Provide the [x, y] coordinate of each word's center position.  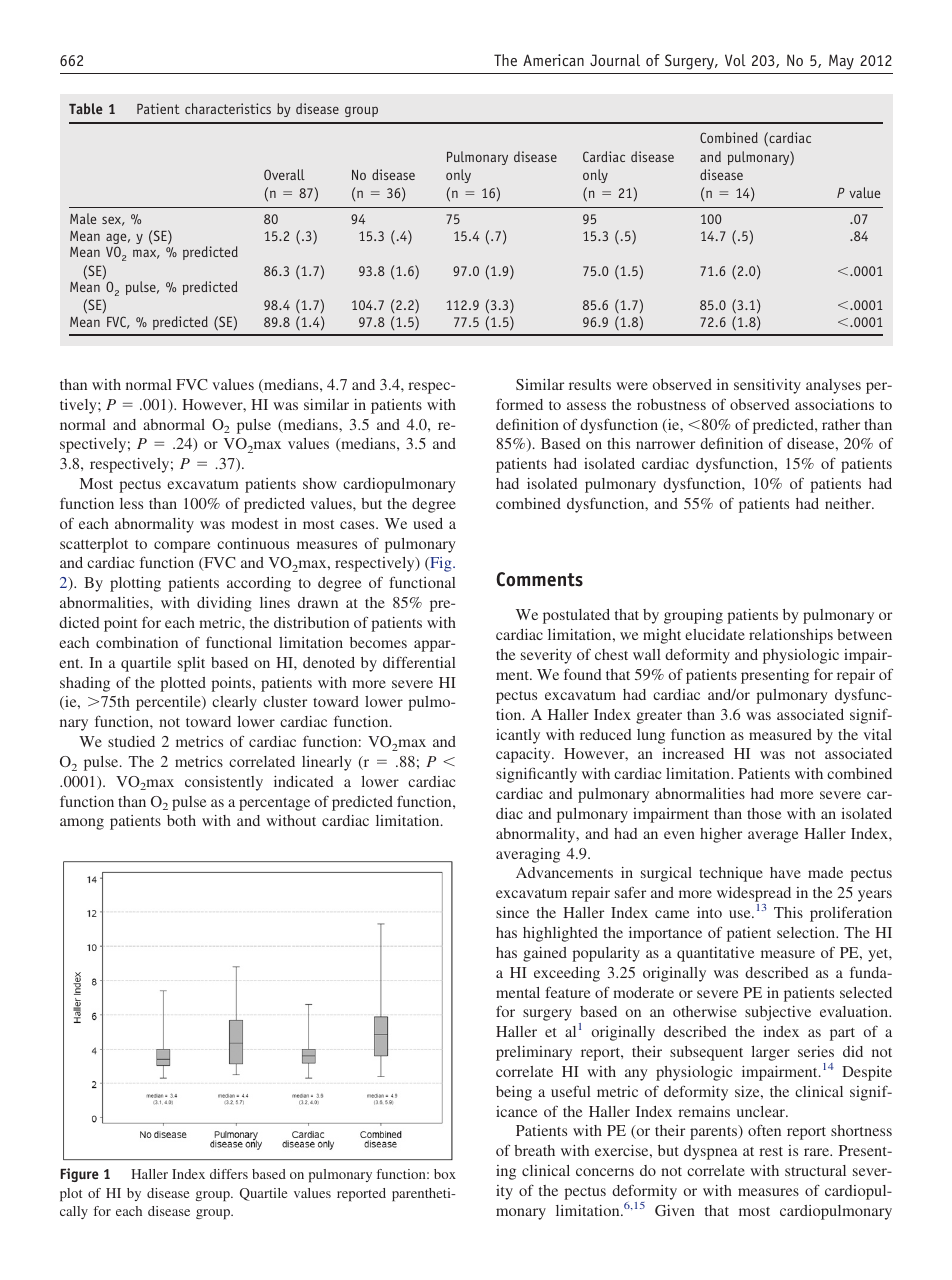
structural [815, 1170]
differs [229, 1174]
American [553, 60]
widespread [754, 896]
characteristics [228, 108]
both [181, 820]
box [445, 1174]
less [131, 503]
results [590, 384]
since [512, 912]
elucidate [715, 634]
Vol [735, 60]
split [191, 664]
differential [419, 662]
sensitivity [767, 386]
